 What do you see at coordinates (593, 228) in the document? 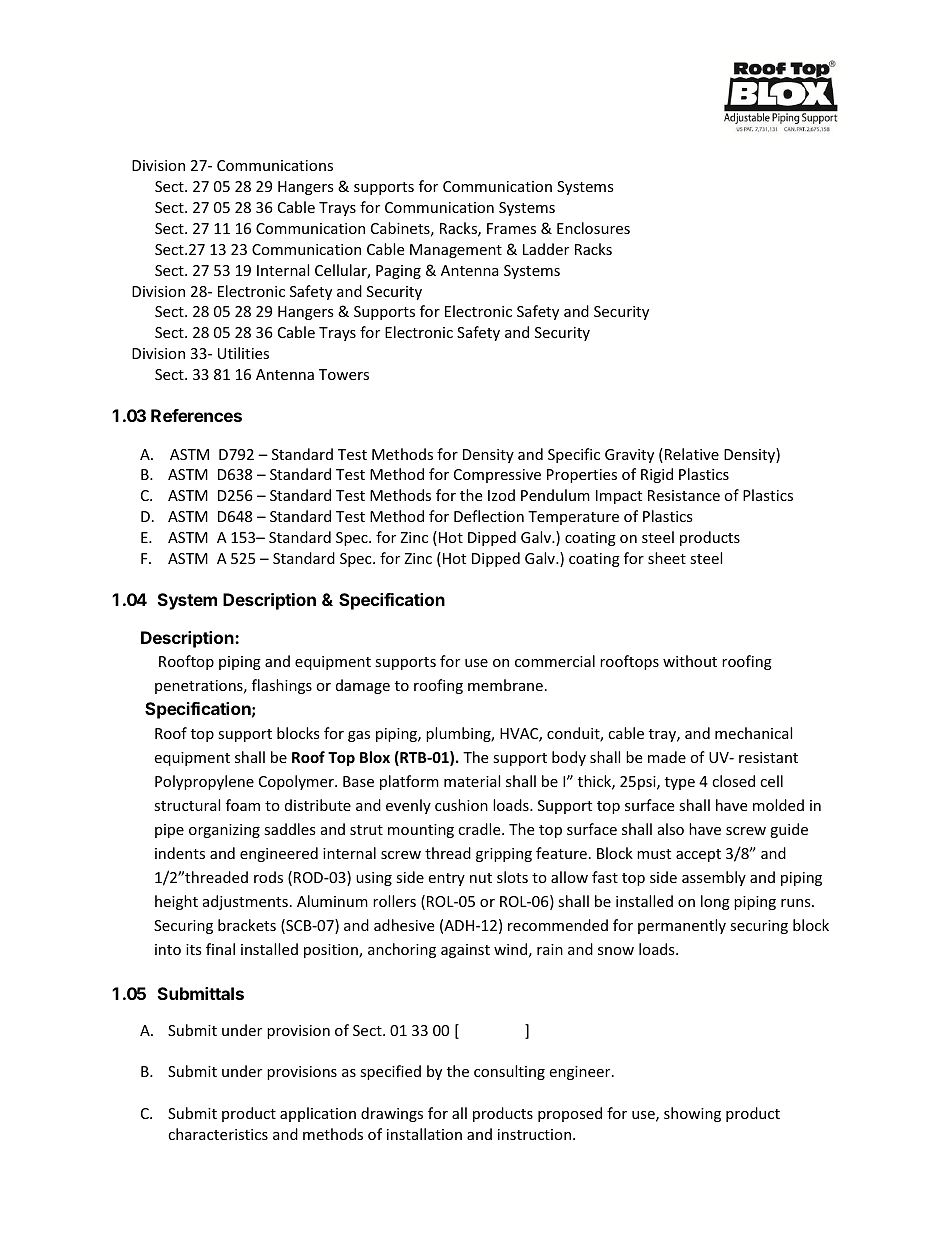
I see `Enclosures` at bounding box center [593, 228].
